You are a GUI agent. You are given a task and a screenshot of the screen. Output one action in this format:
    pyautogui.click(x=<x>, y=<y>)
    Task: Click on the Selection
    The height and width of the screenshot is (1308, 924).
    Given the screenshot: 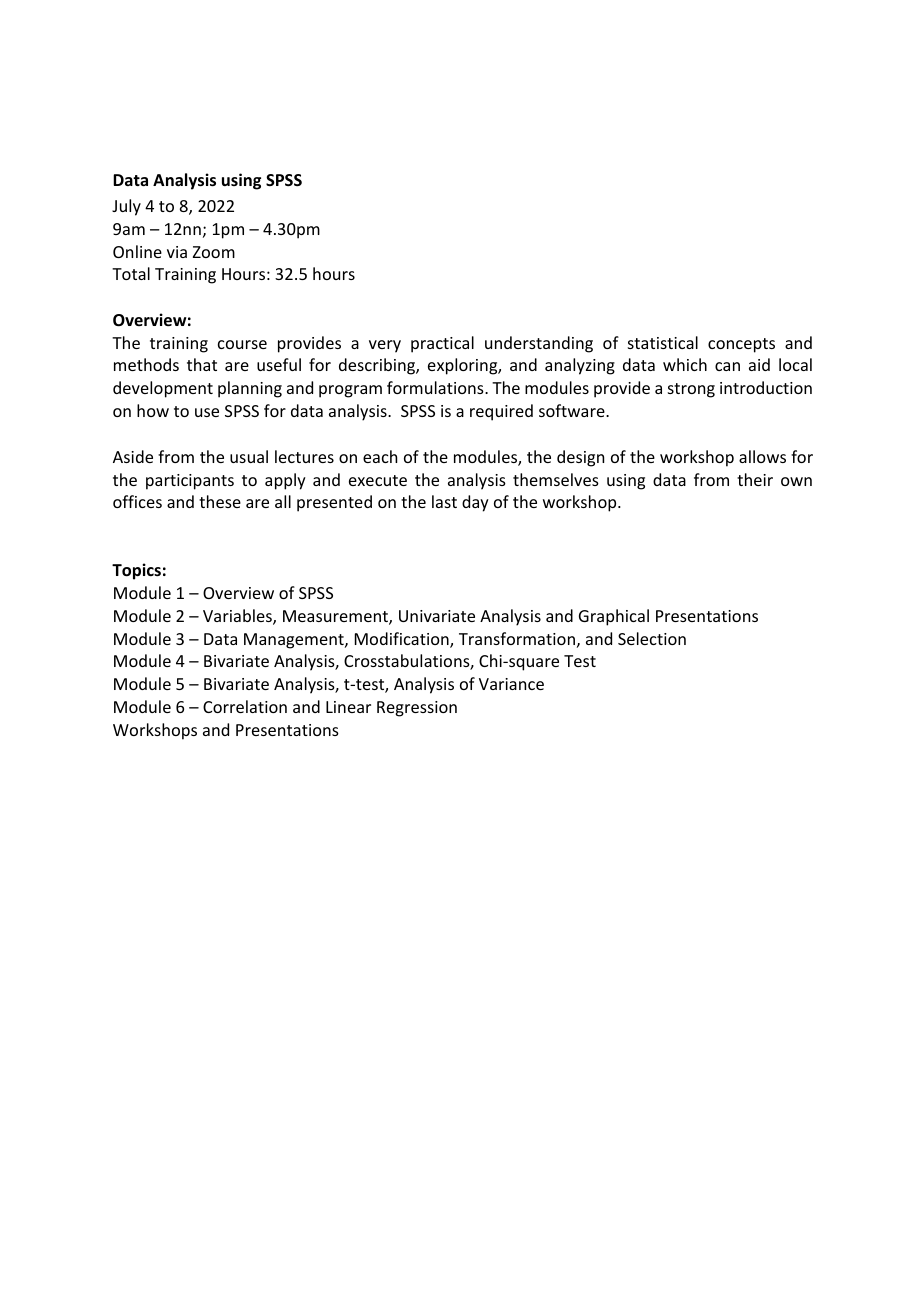 What is the action you would take?
    pyautogui.click(x=652, y=638)
